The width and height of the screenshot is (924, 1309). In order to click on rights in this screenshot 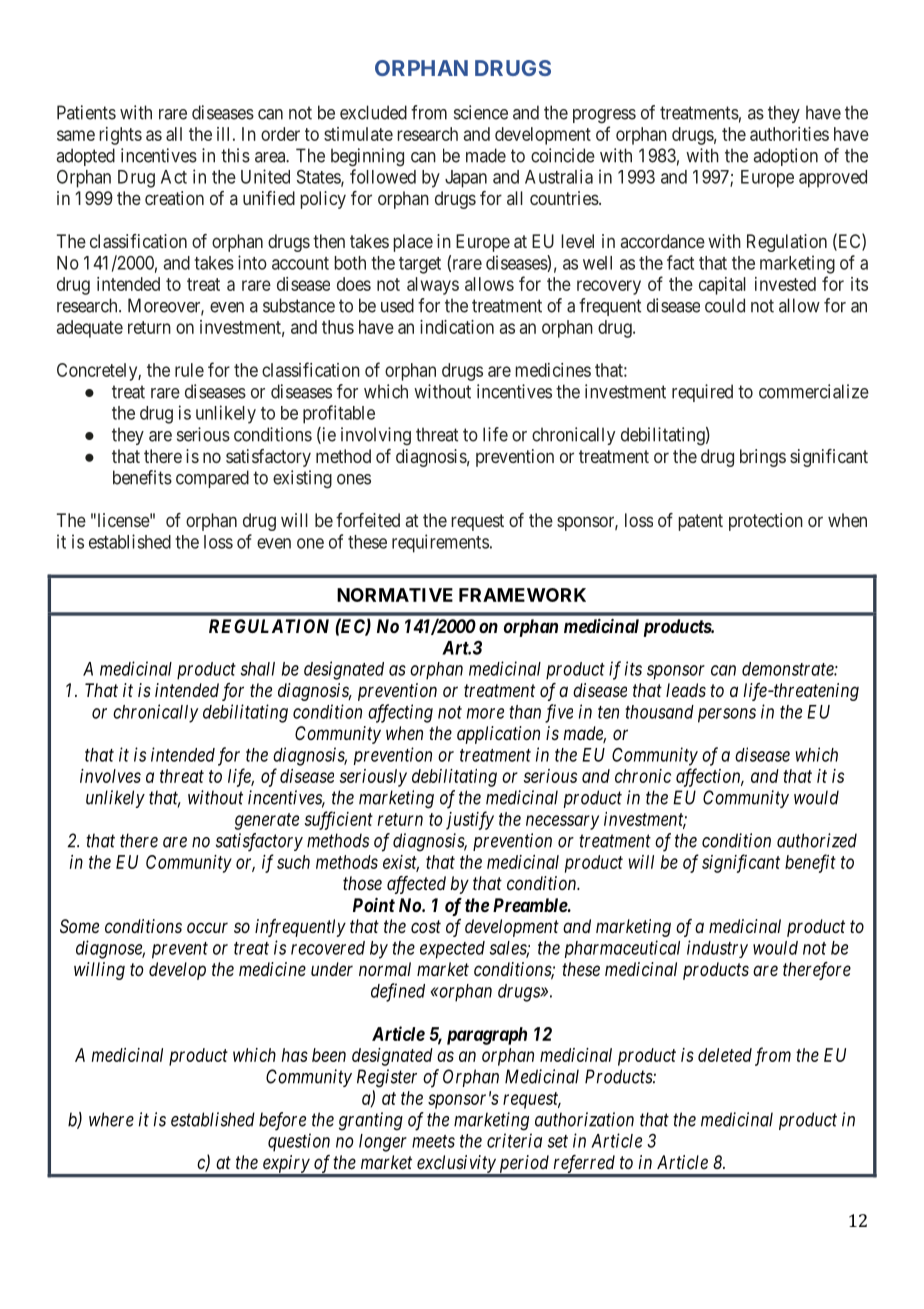, I will do `click(120, 136)`.
